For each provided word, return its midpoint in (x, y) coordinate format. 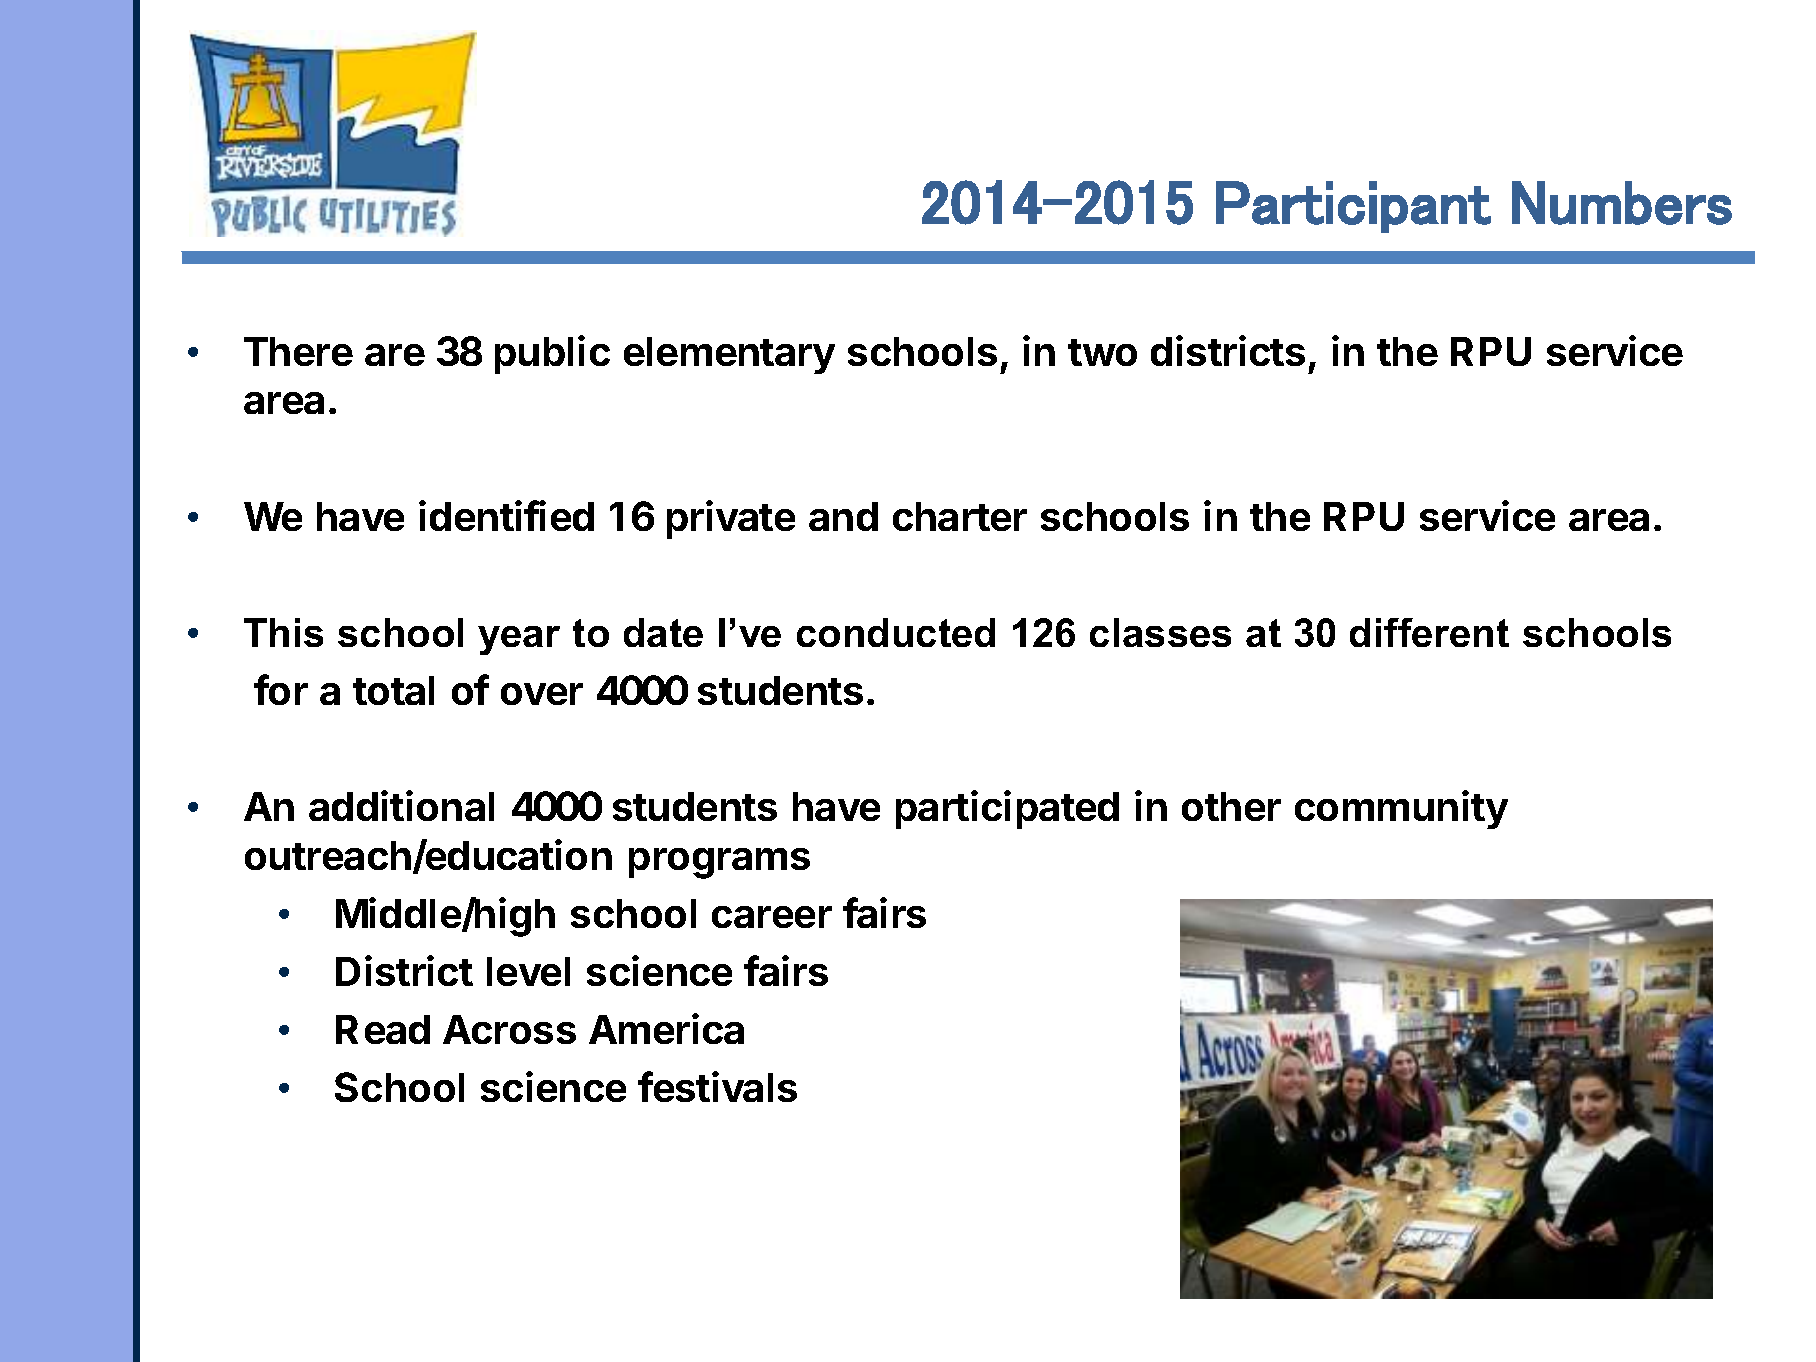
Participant (1353, 207)
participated (1007, 809)
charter (960, 516)
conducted (896, 632)
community (1401, 809)
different (1429, 632)
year (519, 640)
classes (1160, 632)
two (1102, 352)
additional (401, 805)
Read (383, 1029)
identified (506, 515)
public (552, 354)
